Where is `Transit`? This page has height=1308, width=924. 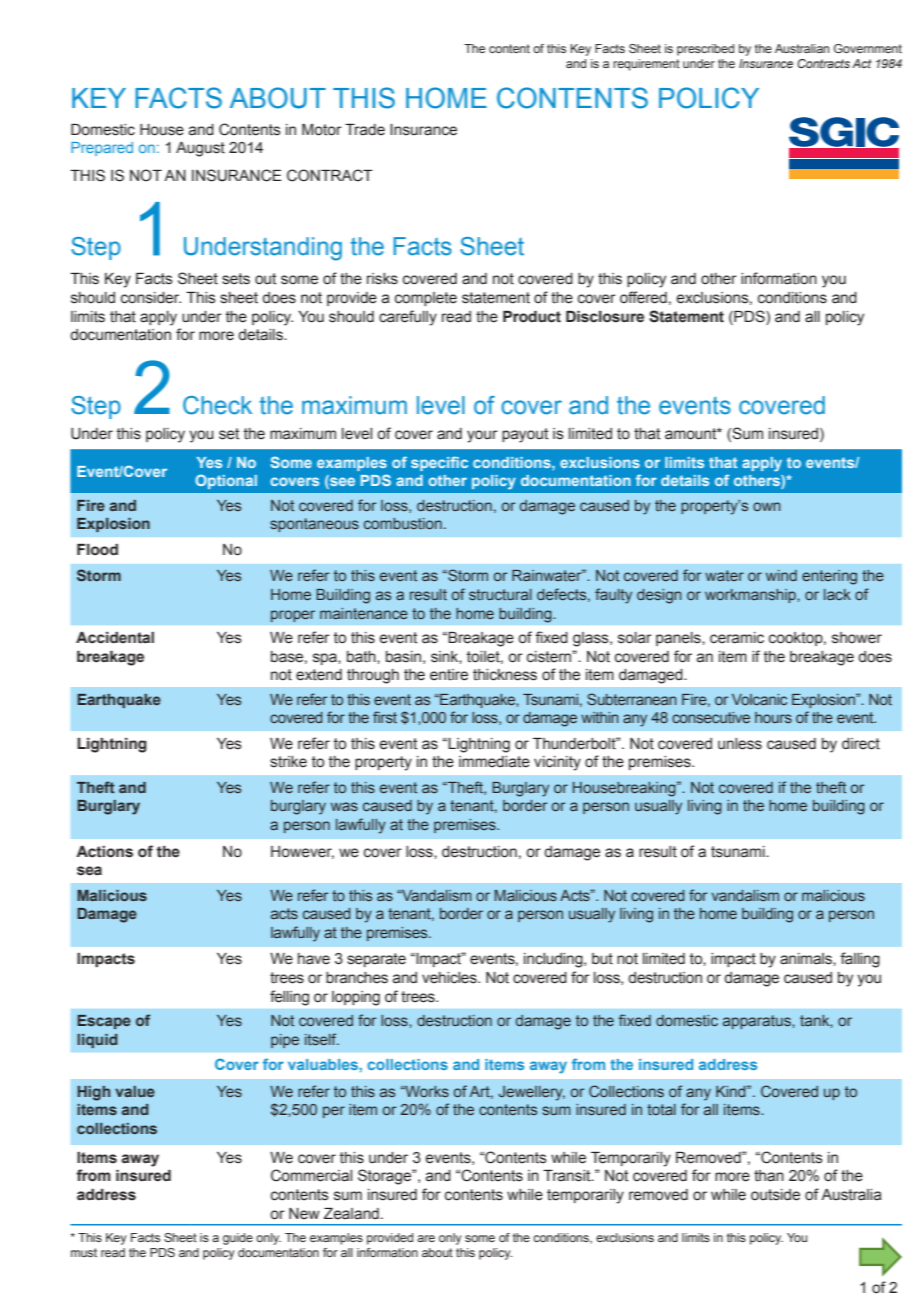 Transit is located at coordinates (568, 1176).
